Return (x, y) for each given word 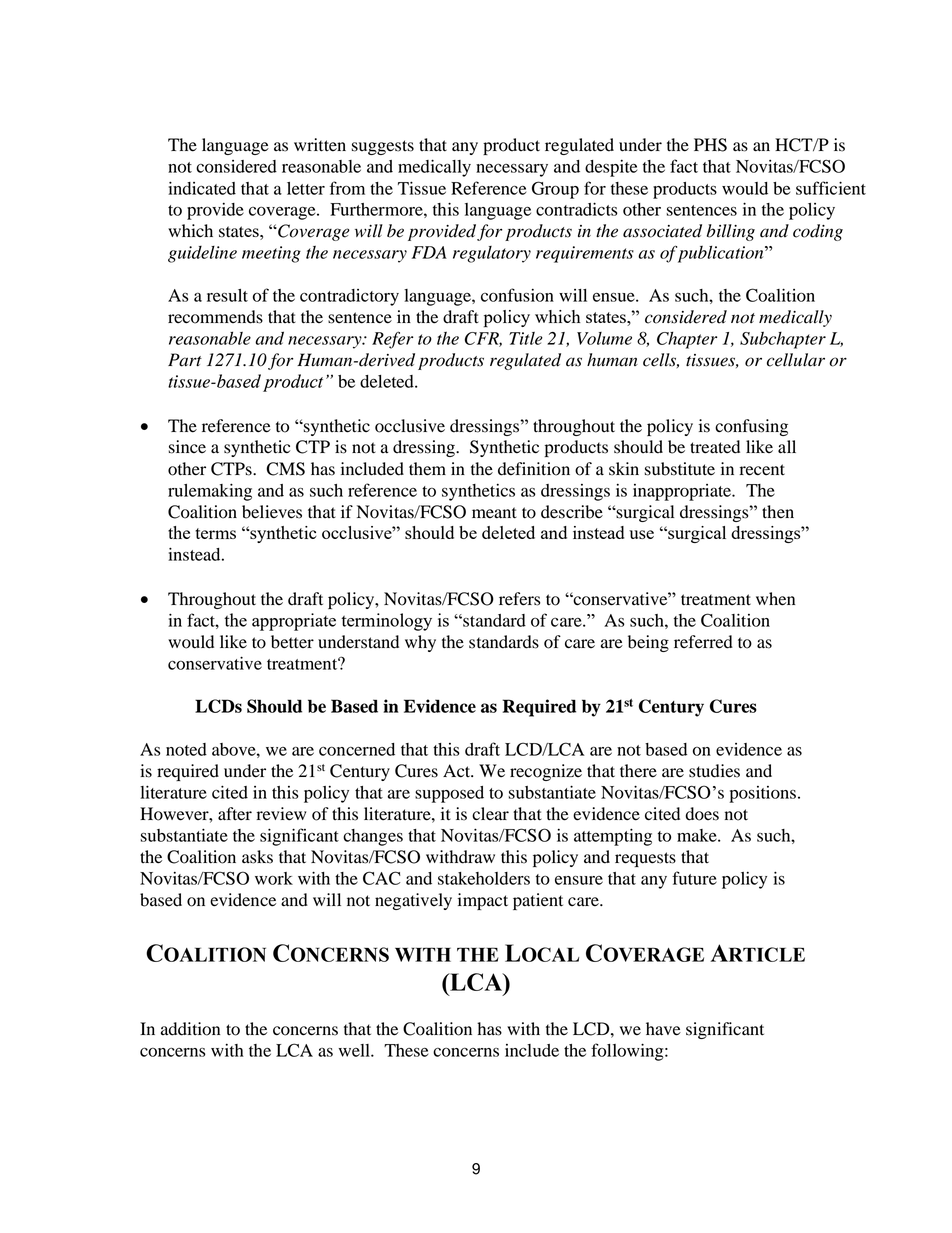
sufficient (831, 188)
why (420, 643)
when (775, 599)
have (663, 1029)
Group (555, 190)
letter (306, 188)
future (694, 878)
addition (190, 1029)
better (292, 642)
